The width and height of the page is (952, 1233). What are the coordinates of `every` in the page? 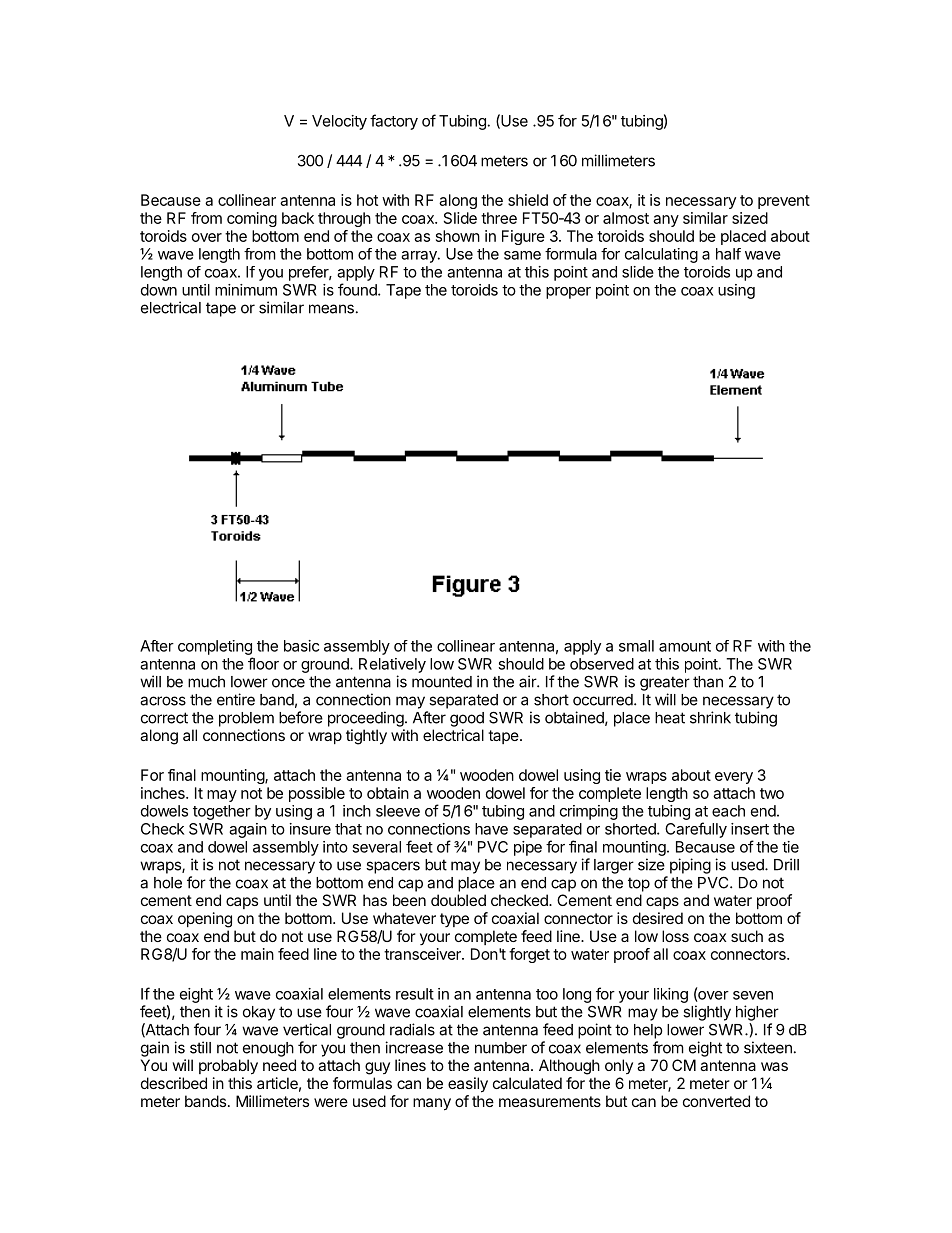 It's located at (734, 778).
